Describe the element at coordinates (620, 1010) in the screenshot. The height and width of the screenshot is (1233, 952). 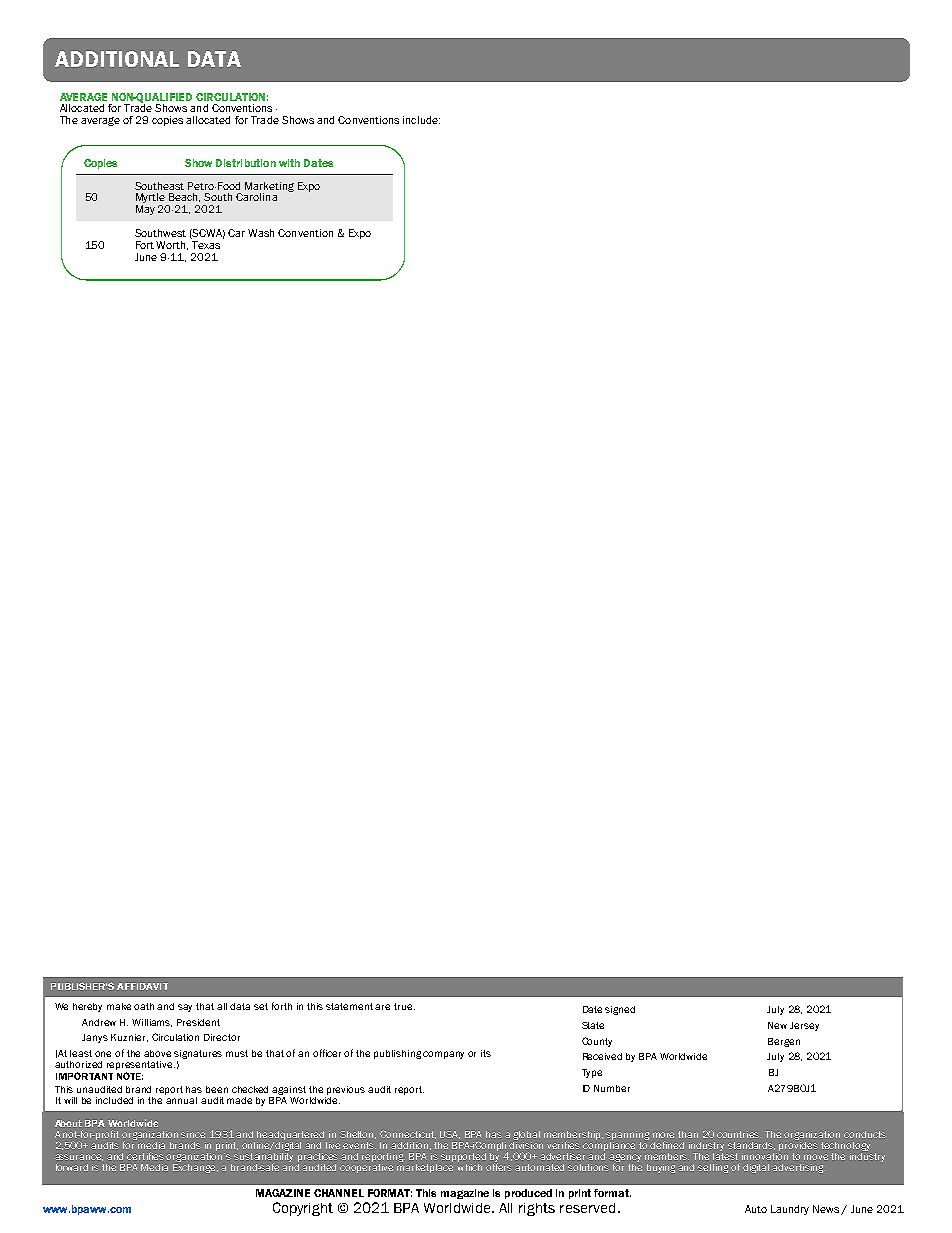
I see `signed` at that location.
